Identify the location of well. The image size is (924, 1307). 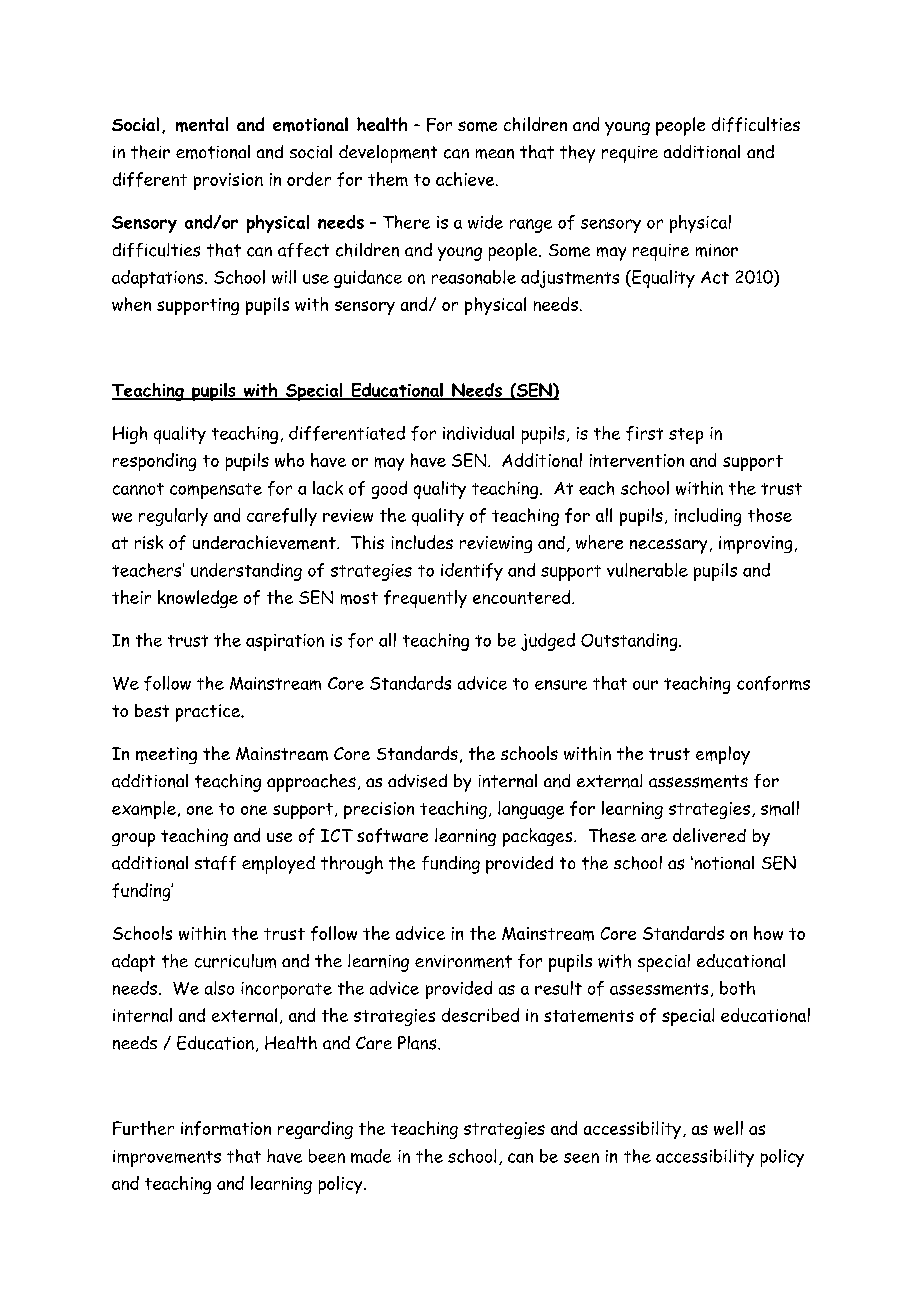
(728, 1128).
